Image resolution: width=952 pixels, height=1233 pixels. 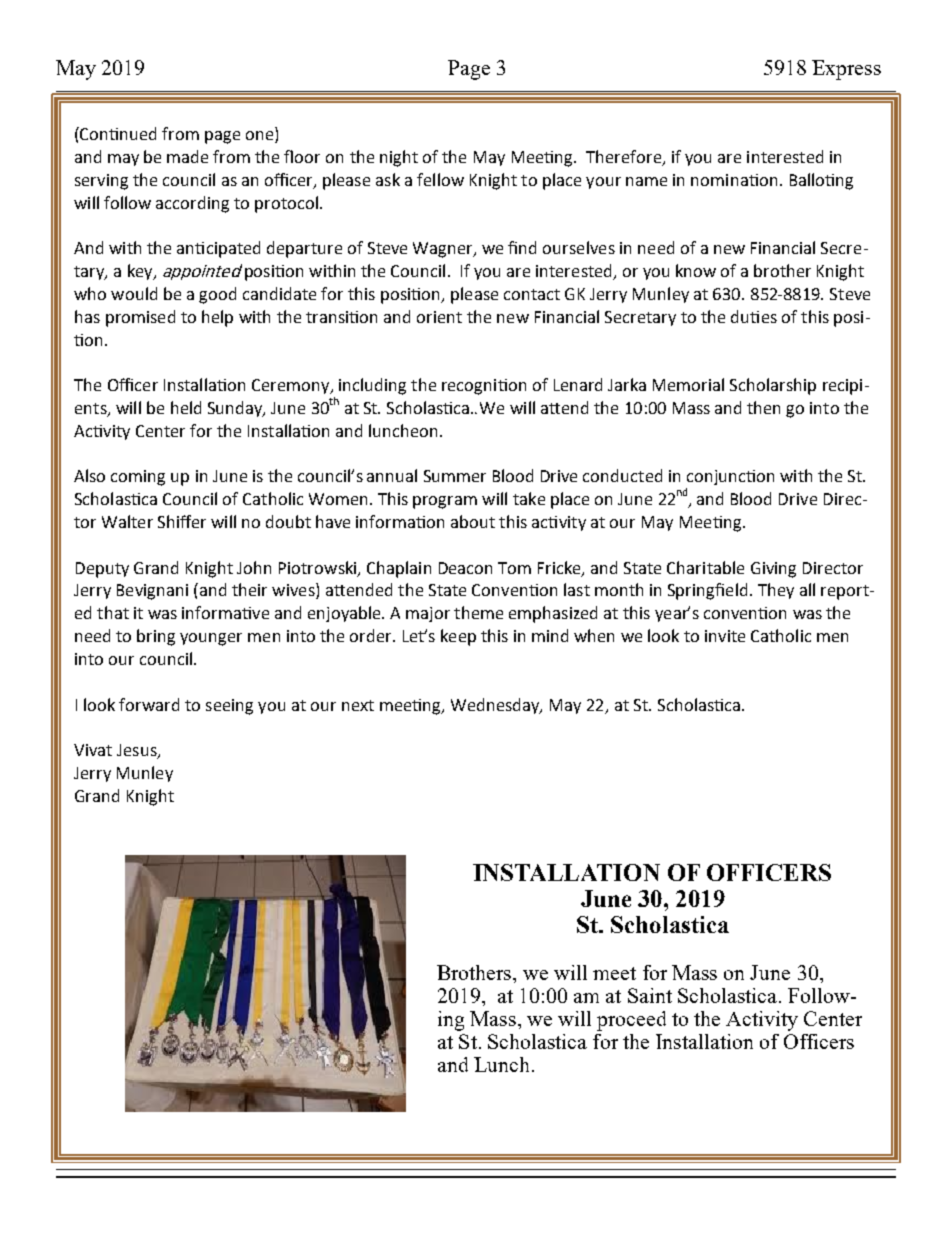 I want to click on proceed, so click(x=631, y=1021).
